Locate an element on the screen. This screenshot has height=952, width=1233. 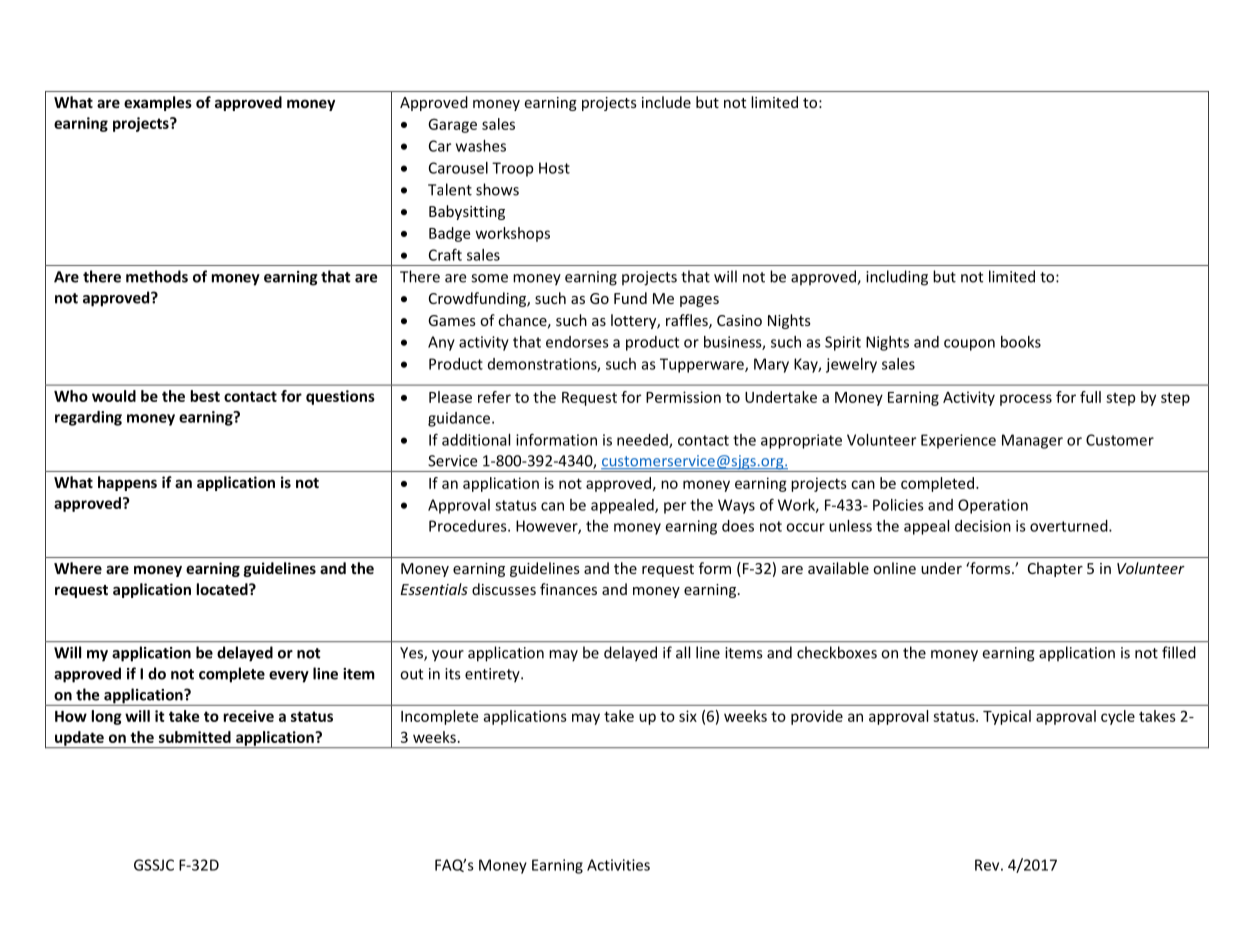
all is located at coordinates (683, 652).
